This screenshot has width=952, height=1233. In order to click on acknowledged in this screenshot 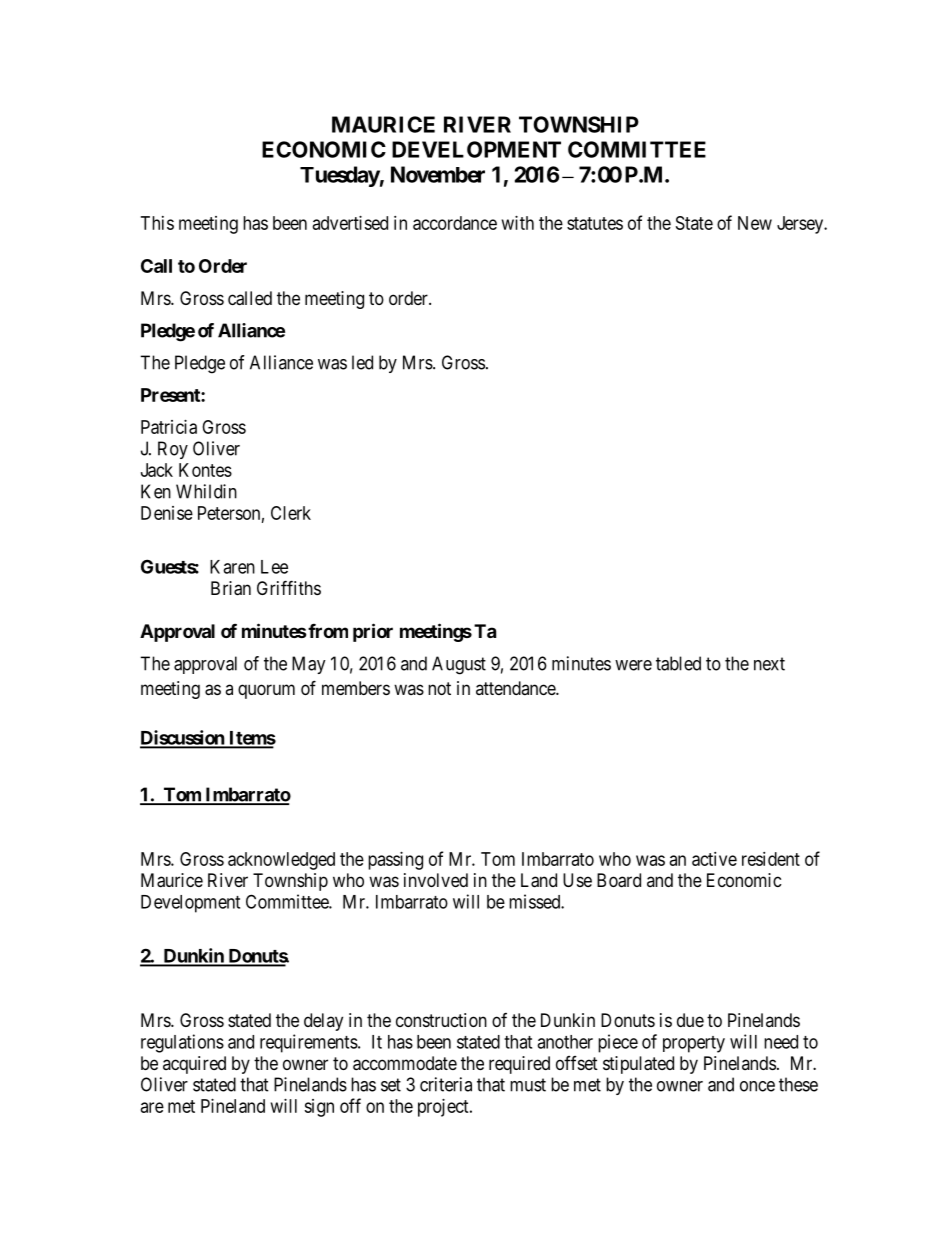, I will do `click(281, 861)`.
